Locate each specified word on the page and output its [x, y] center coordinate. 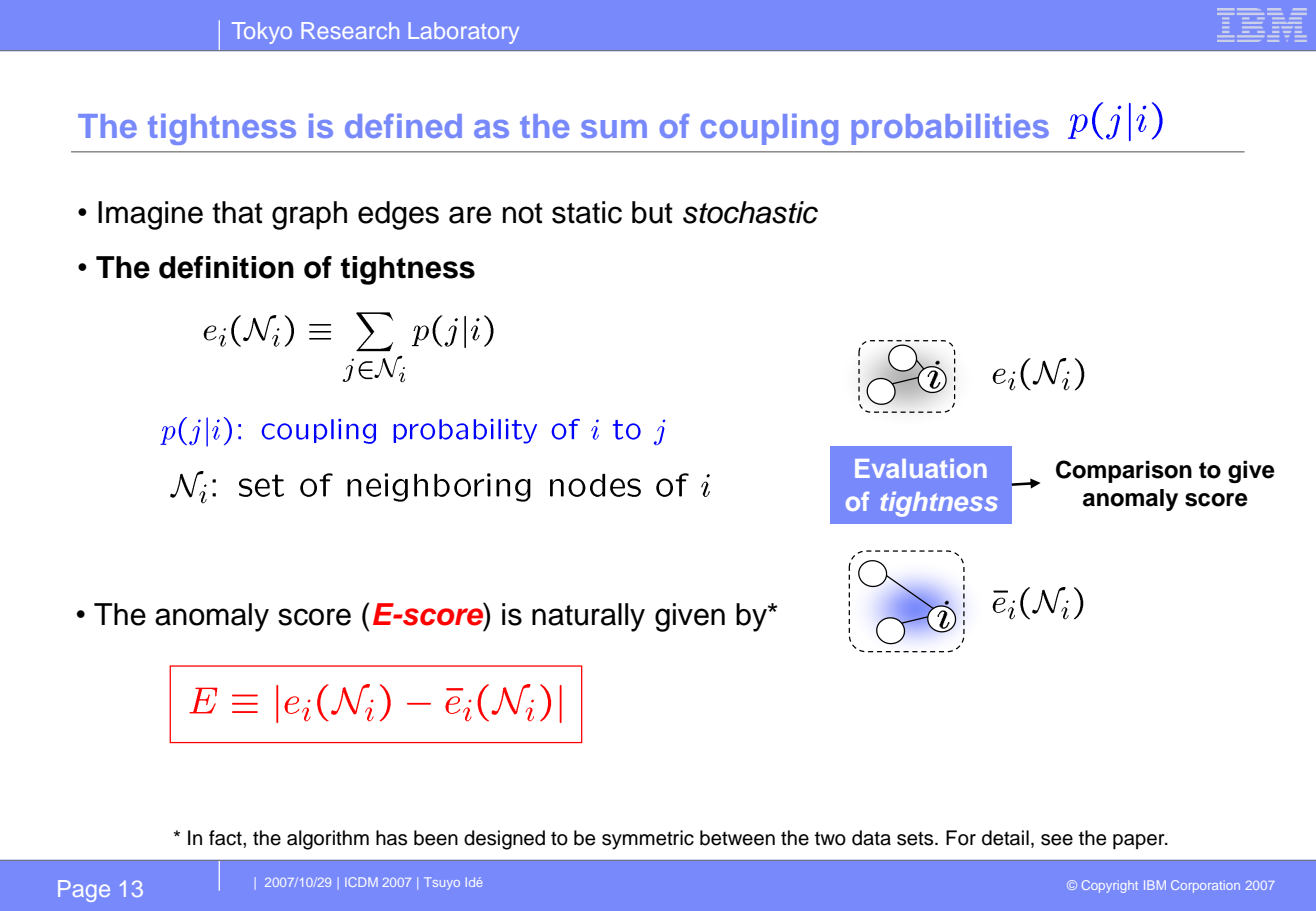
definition [226, 267]
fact [226, 838]
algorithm [328, 840]
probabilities [950, 129]
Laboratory [464, 33]
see [1057, 840]
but [652, 212]
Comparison [1124, 471]
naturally [588, 617]
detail [1005, 838]
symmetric [648, 840]
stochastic [750, 212]
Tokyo [262, 33]
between [737, 838]
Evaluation [921, 468]
